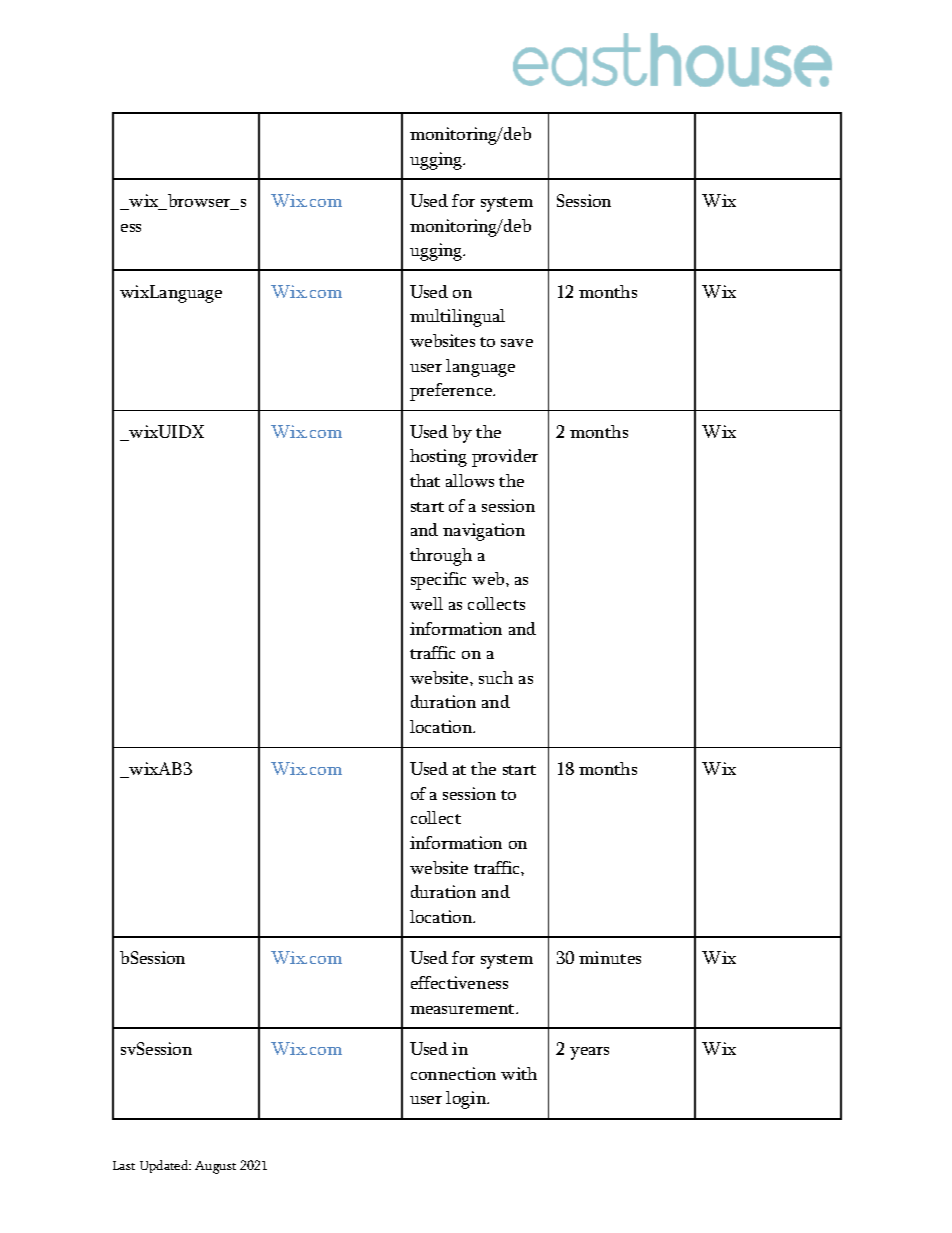 The image size is (952, 1233). I want to click on such, so click(496, 677).
